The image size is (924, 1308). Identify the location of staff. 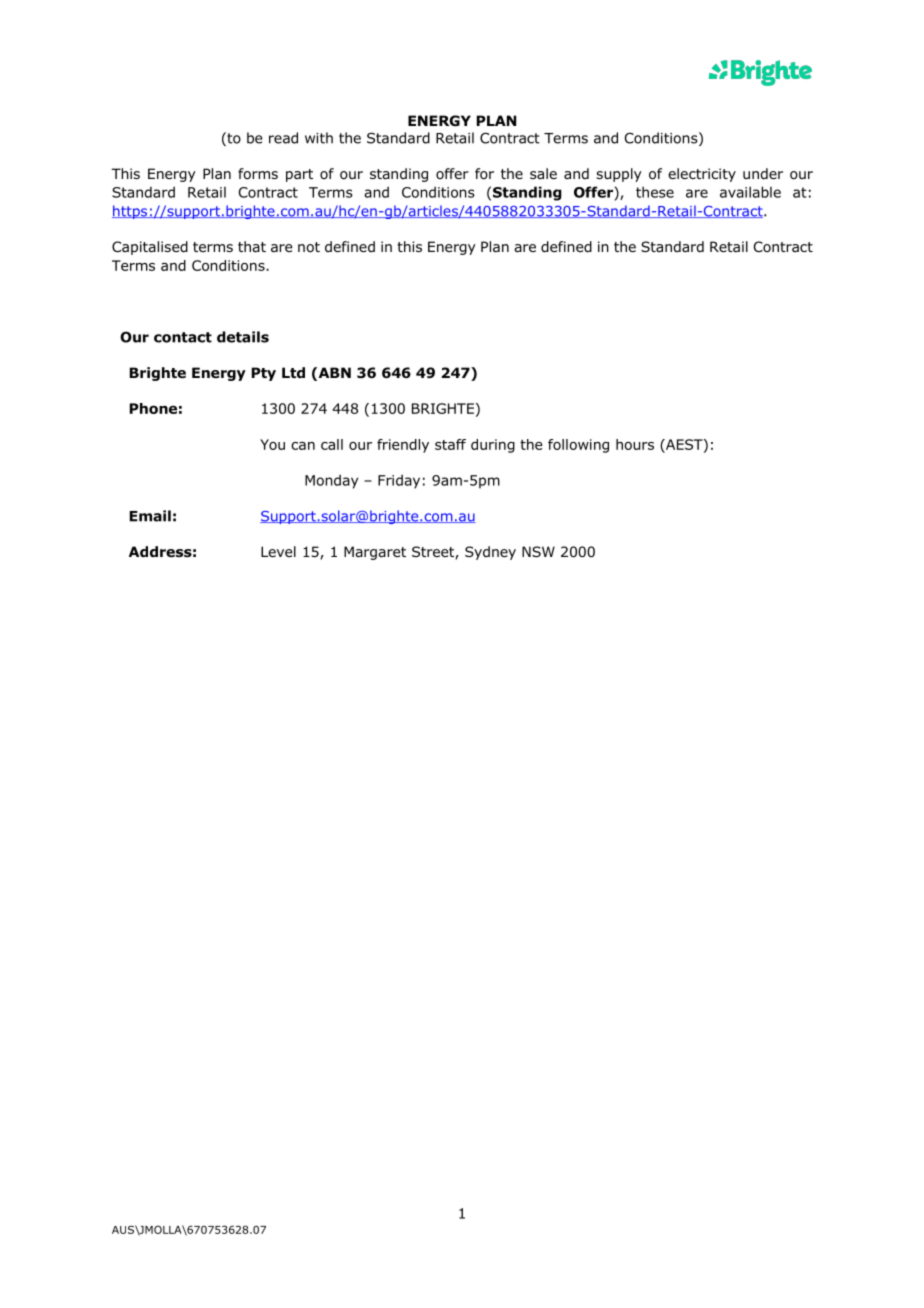
(450, 444).
